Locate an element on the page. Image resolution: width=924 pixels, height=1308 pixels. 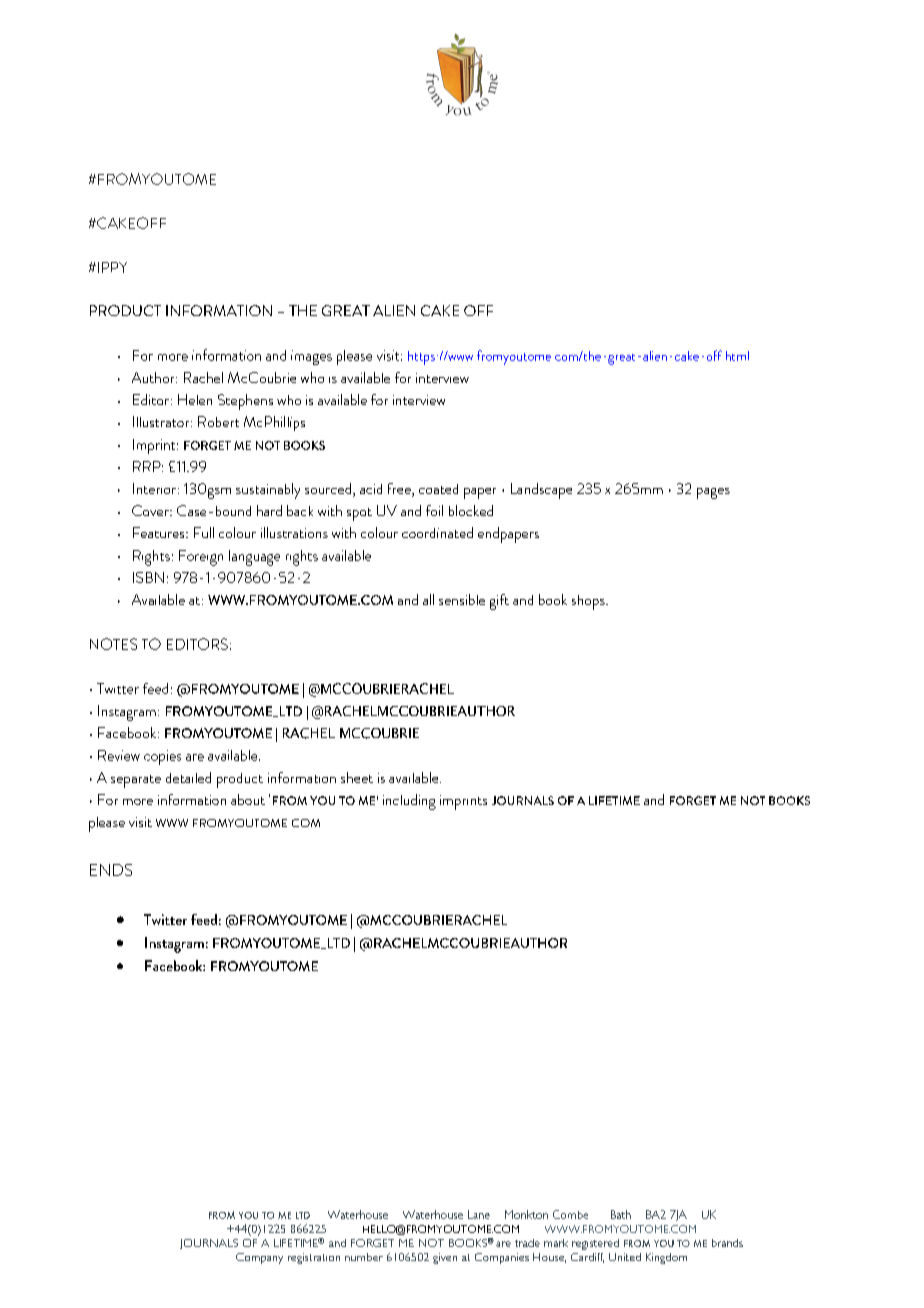
pages is located at coordinates (713, 493).
